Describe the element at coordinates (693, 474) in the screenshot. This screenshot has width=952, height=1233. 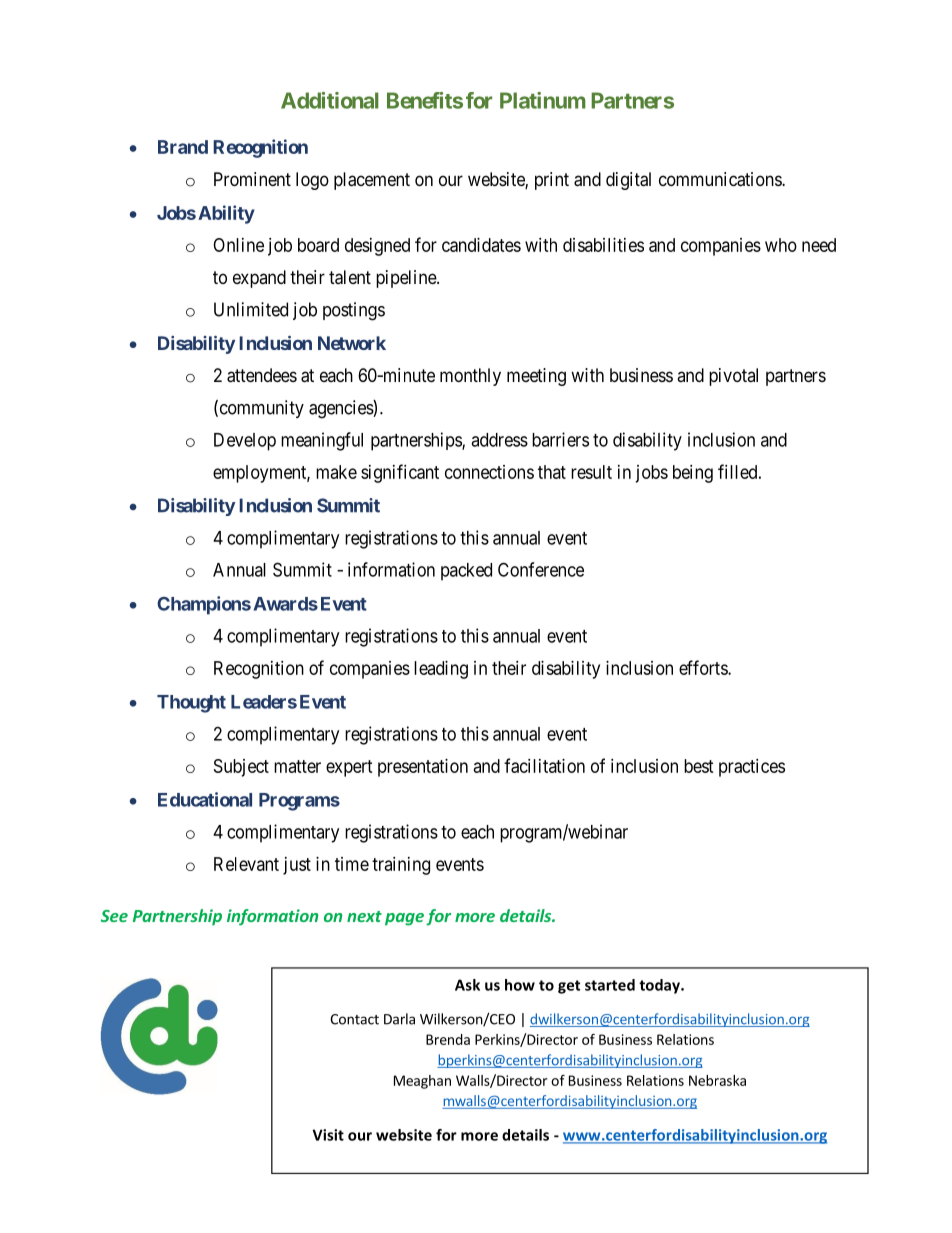
I see `being` at that location.
